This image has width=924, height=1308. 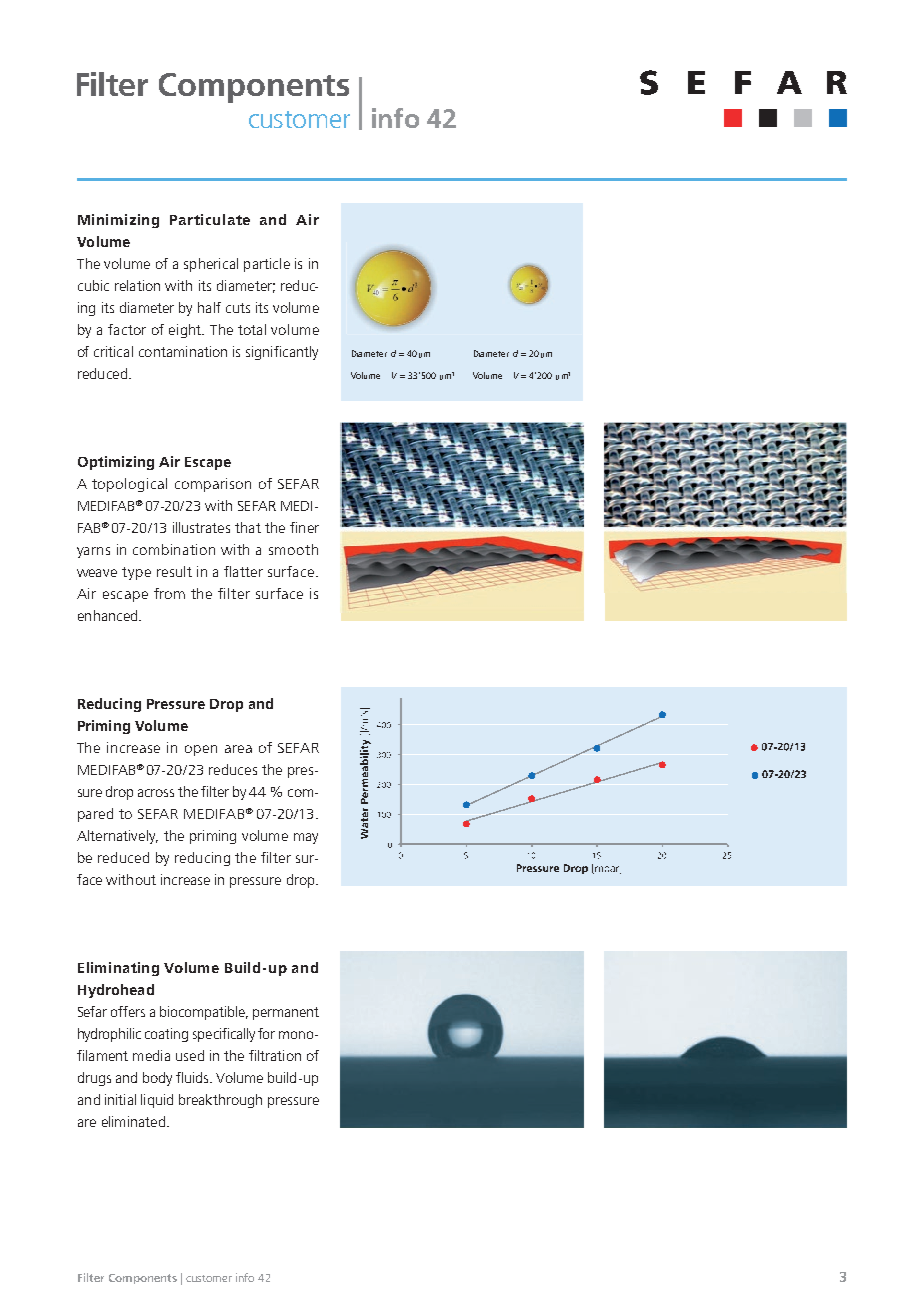 I want to click on across, so click(x=156, y=793).
